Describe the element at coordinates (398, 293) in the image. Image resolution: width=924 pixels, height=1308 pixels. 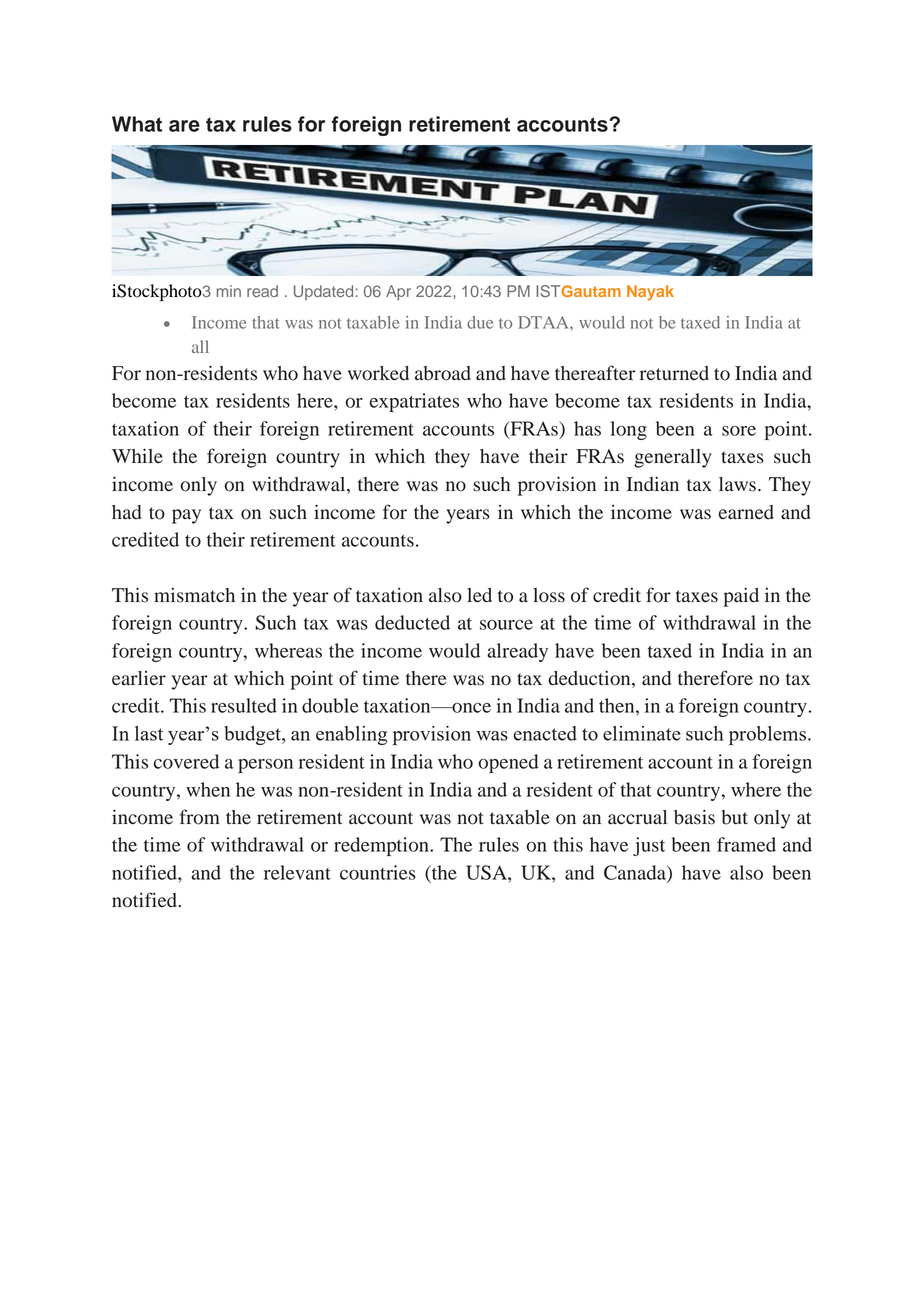
I see `Apr` at that location.
